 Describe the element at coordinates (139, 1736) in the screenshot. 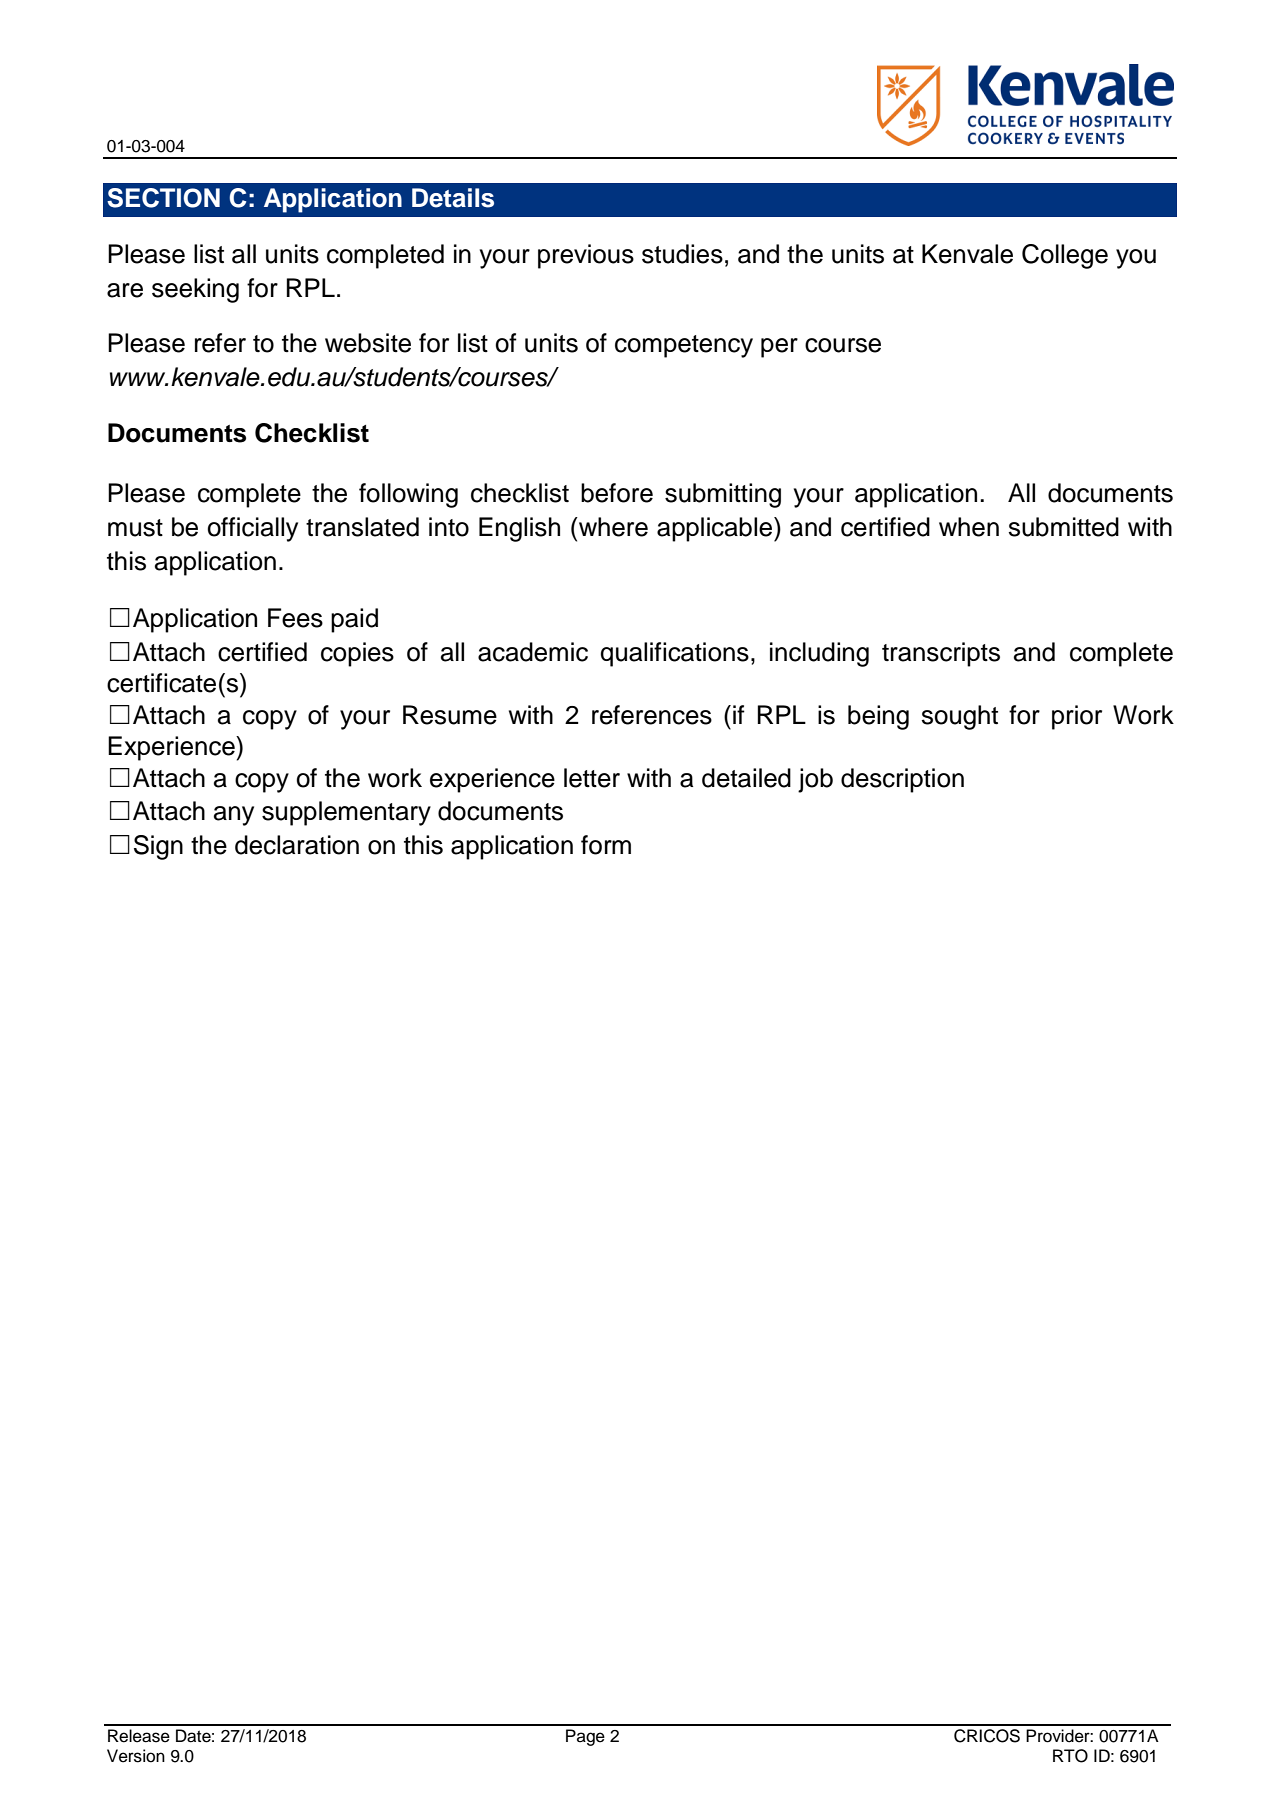

I see `Release` at that location.
